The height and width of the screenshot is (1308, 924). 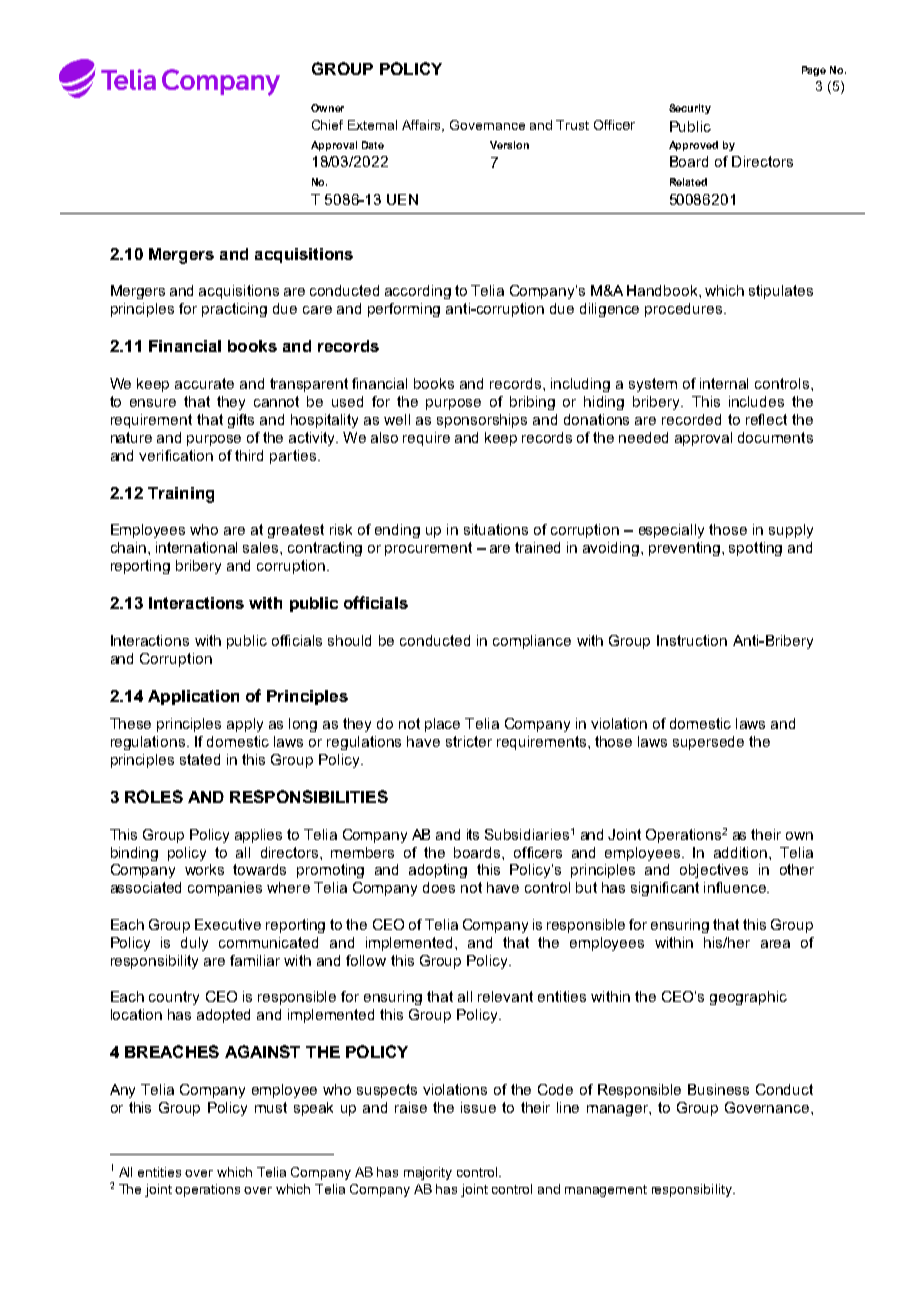 I want to click on companies, so click(x=225, y=889).
